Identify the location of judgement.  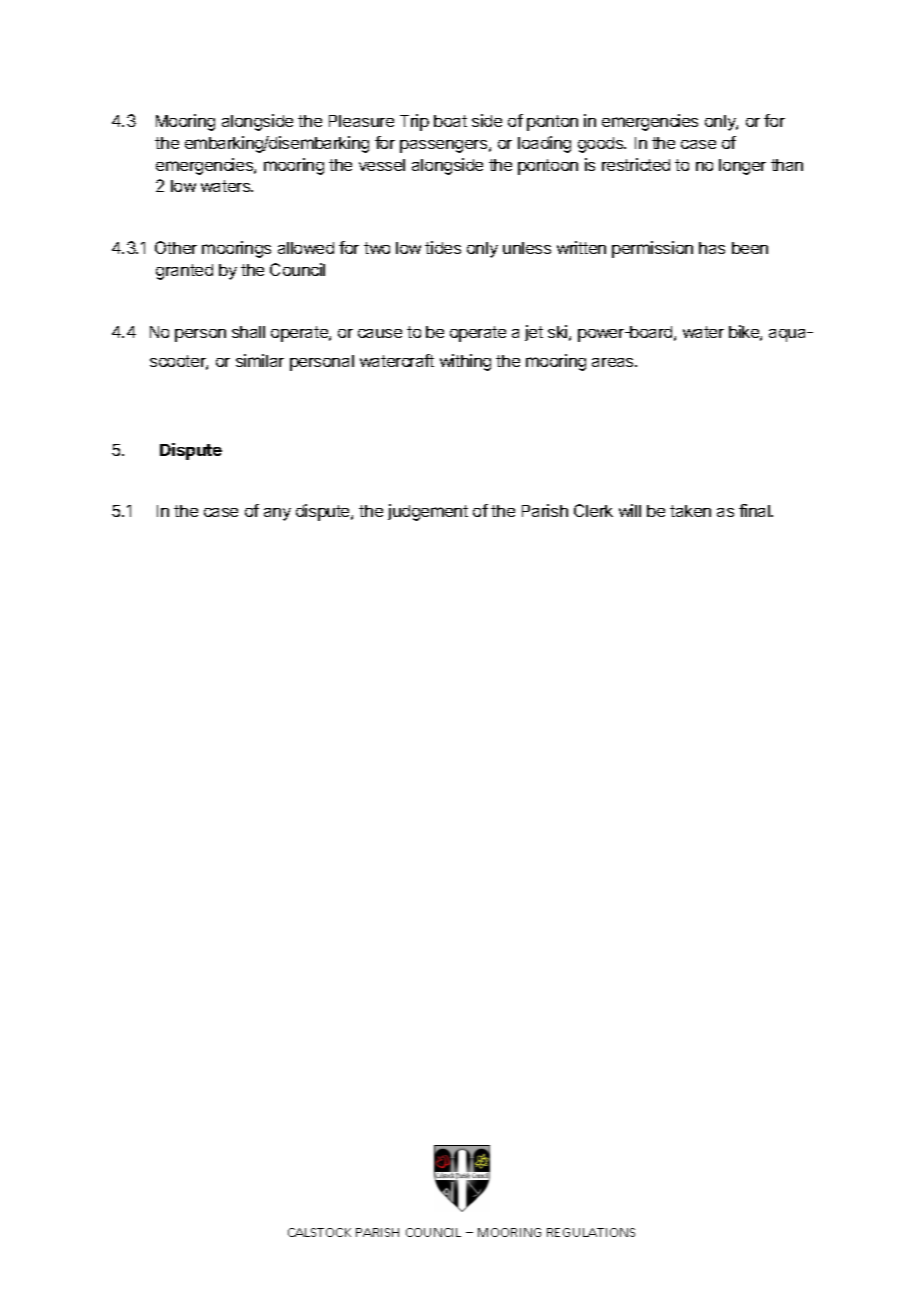
(428, 512).
